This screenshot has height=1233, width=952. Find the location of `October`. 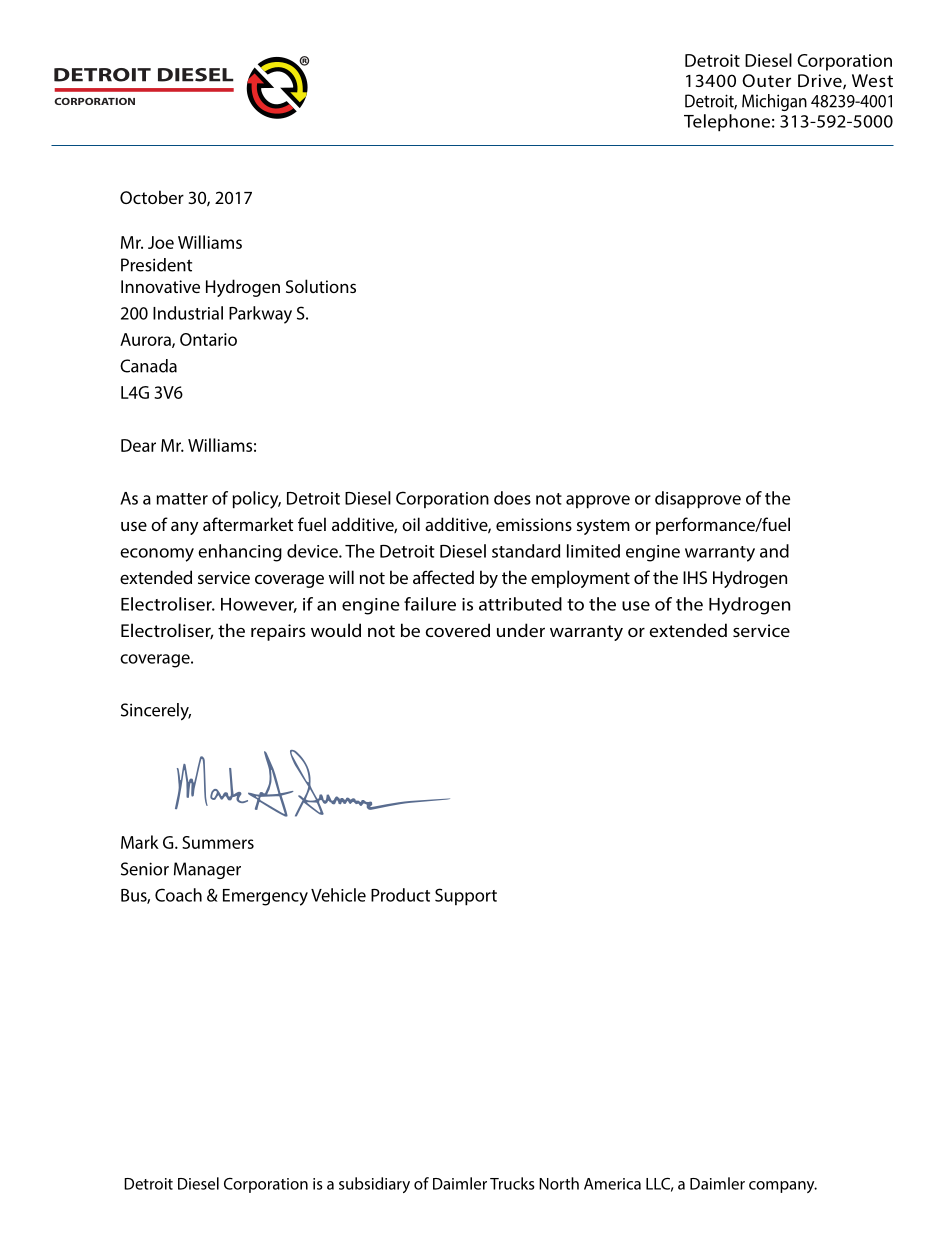

October is located at coordinates (152, 197).
